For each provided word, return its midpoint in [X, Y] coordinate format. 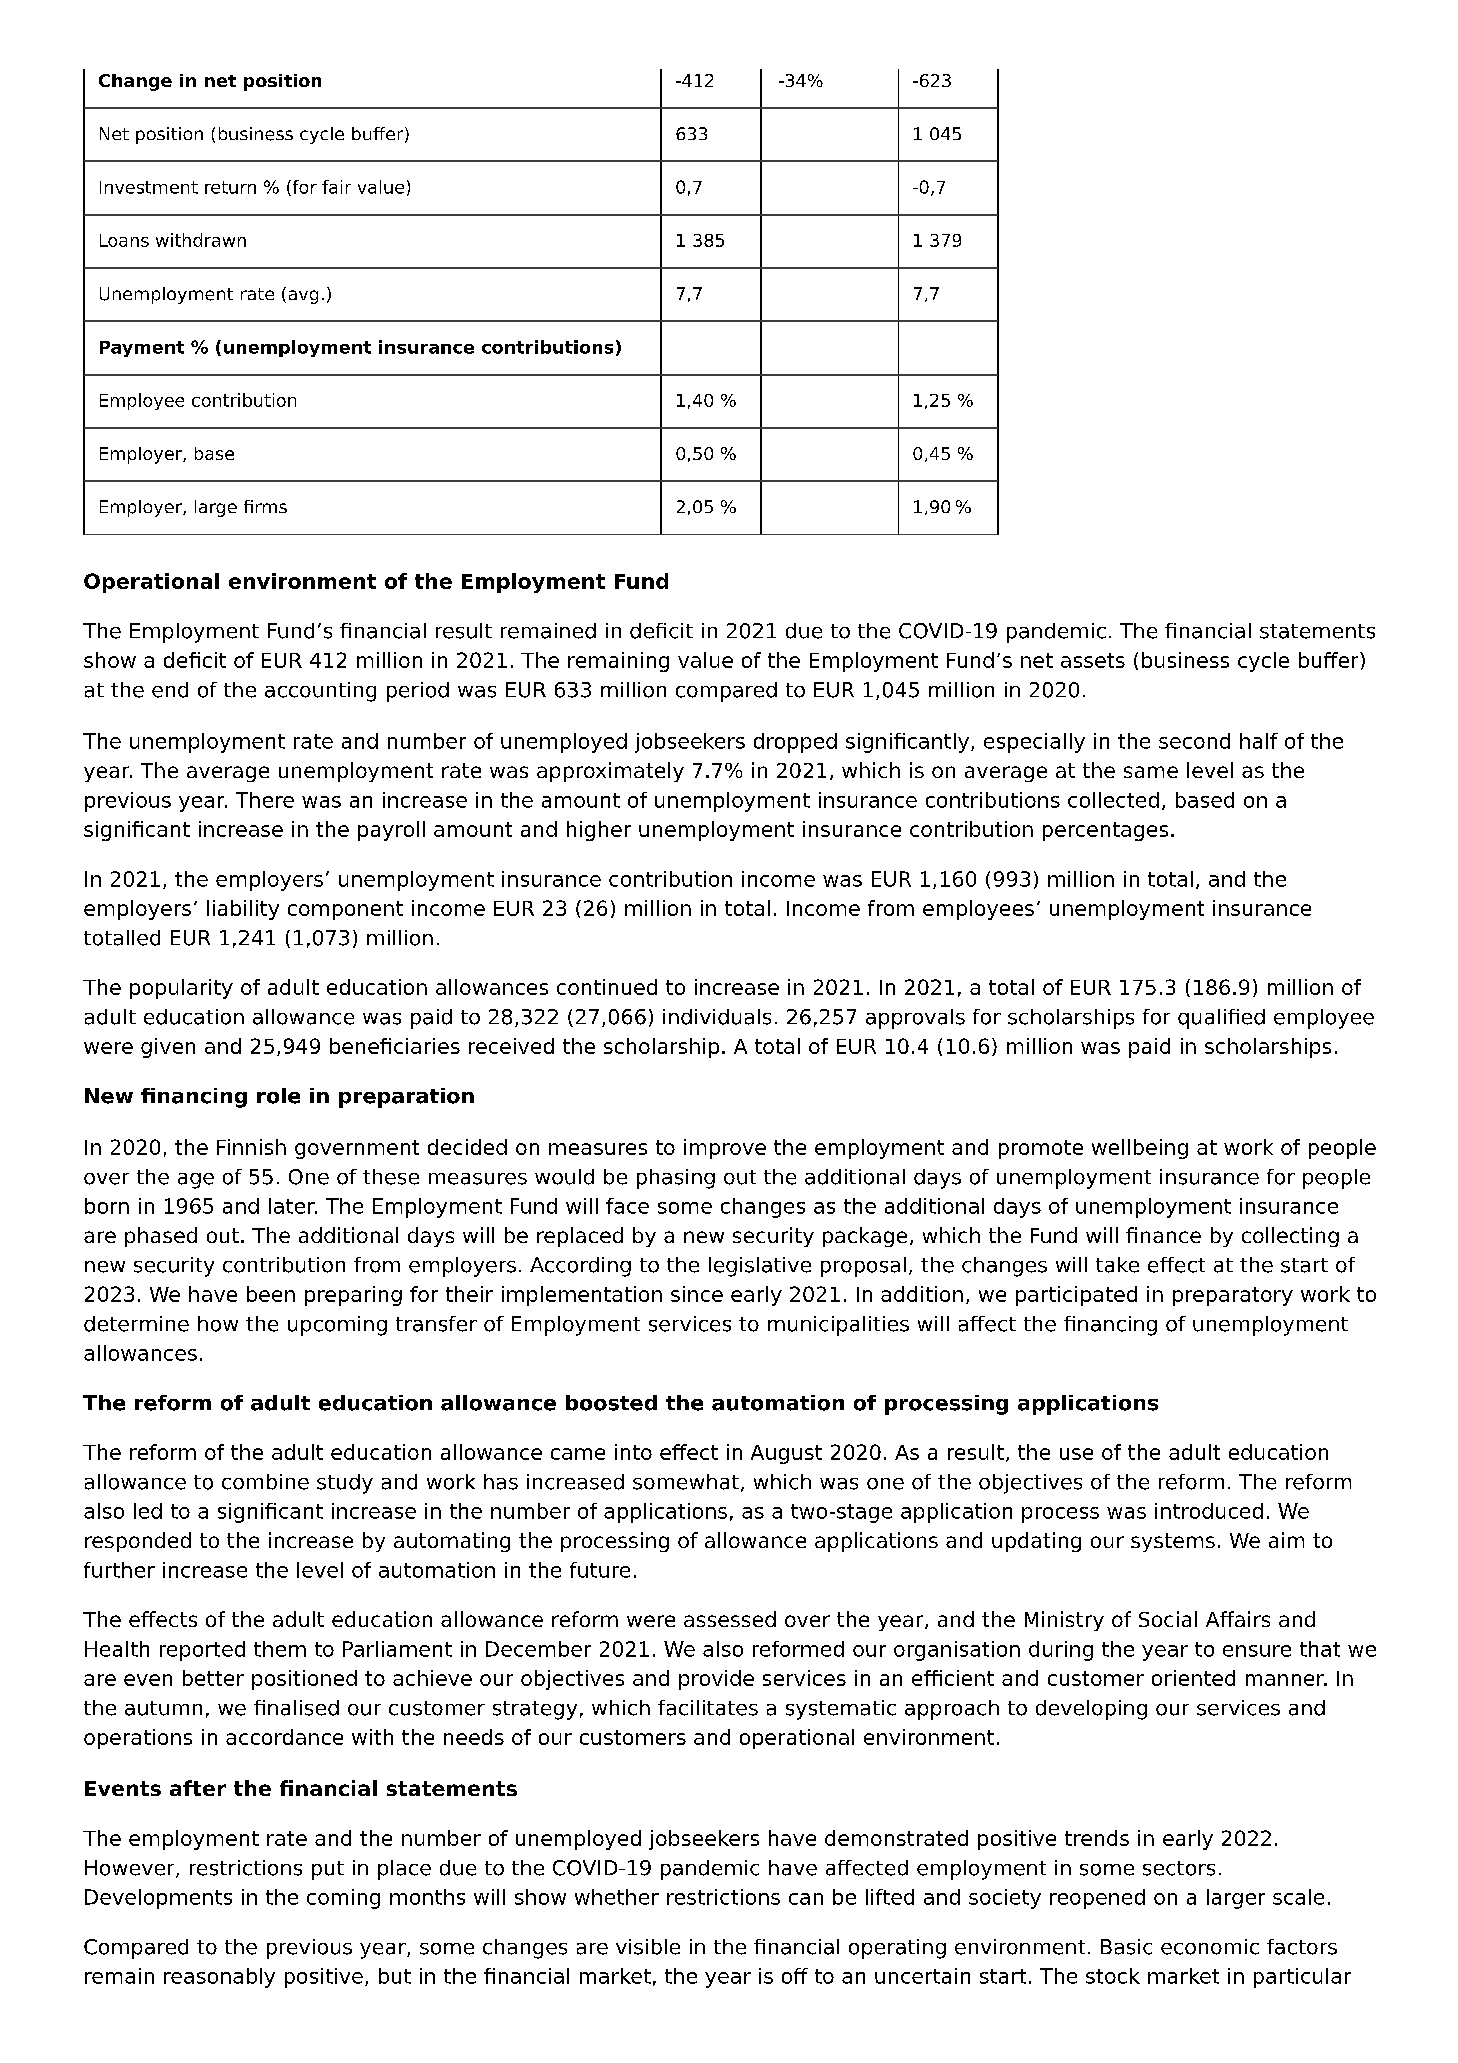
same [1151, 772]
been [271, 1294]
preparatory [1233, 1296]
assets [1093, 660]
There [265, 800]
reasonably [219, 1978]
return [230, 187]
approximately [610, 772]
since [697, 1294]
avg [303, 297]
